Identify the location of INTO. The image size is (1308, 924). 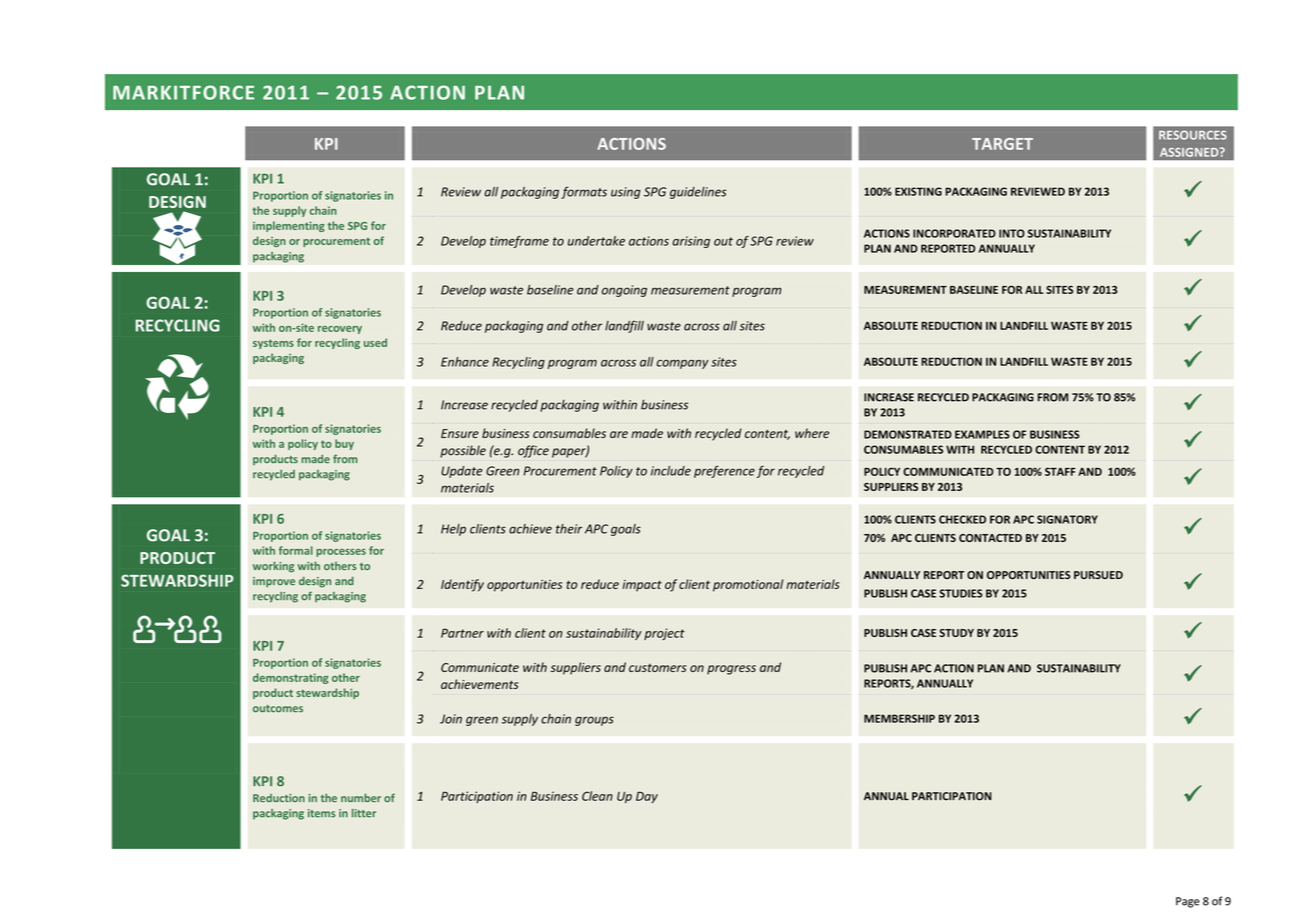
(1012, 233).
